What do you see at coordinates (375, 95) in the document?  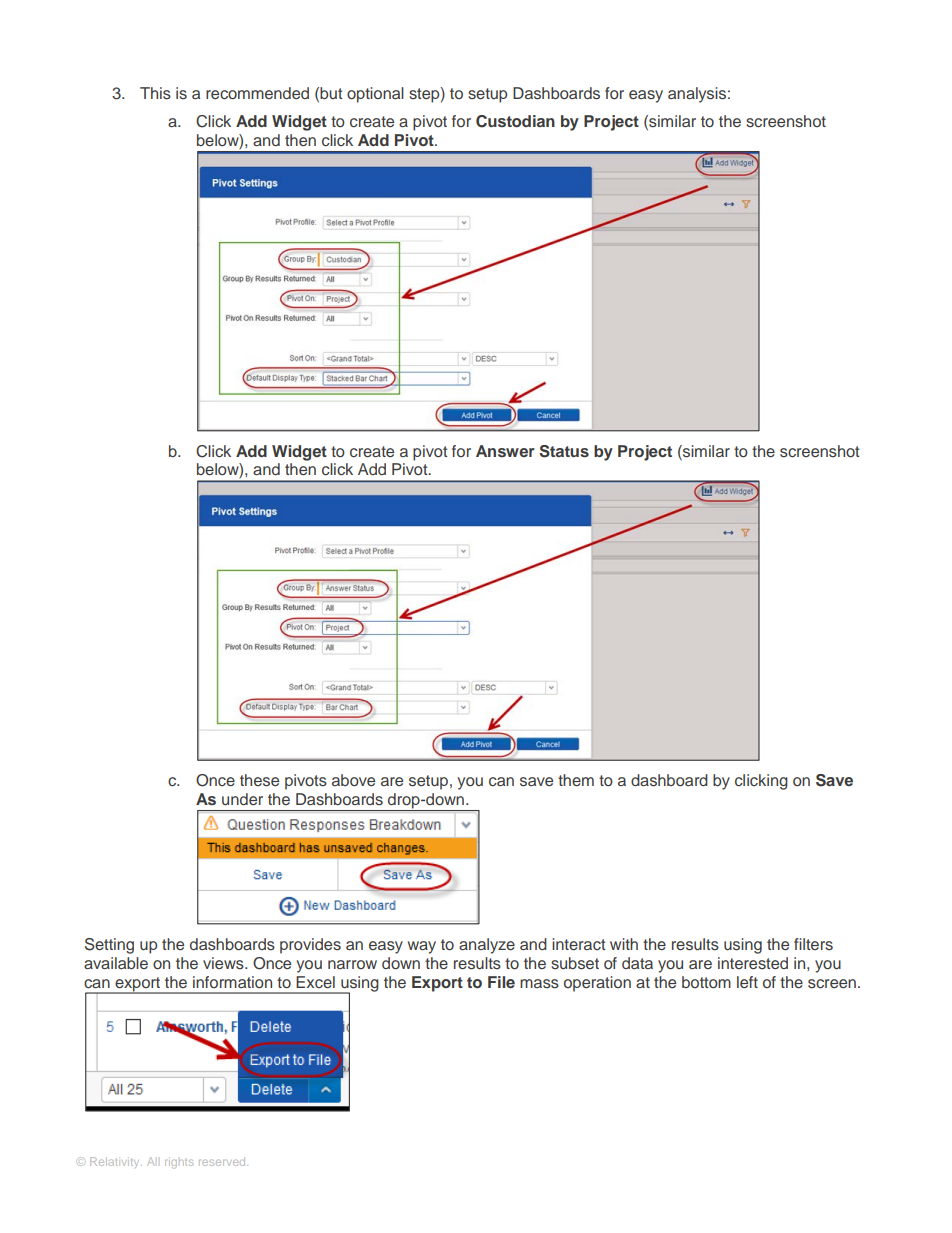 I see `optional` at bounding box center [375, 95].
